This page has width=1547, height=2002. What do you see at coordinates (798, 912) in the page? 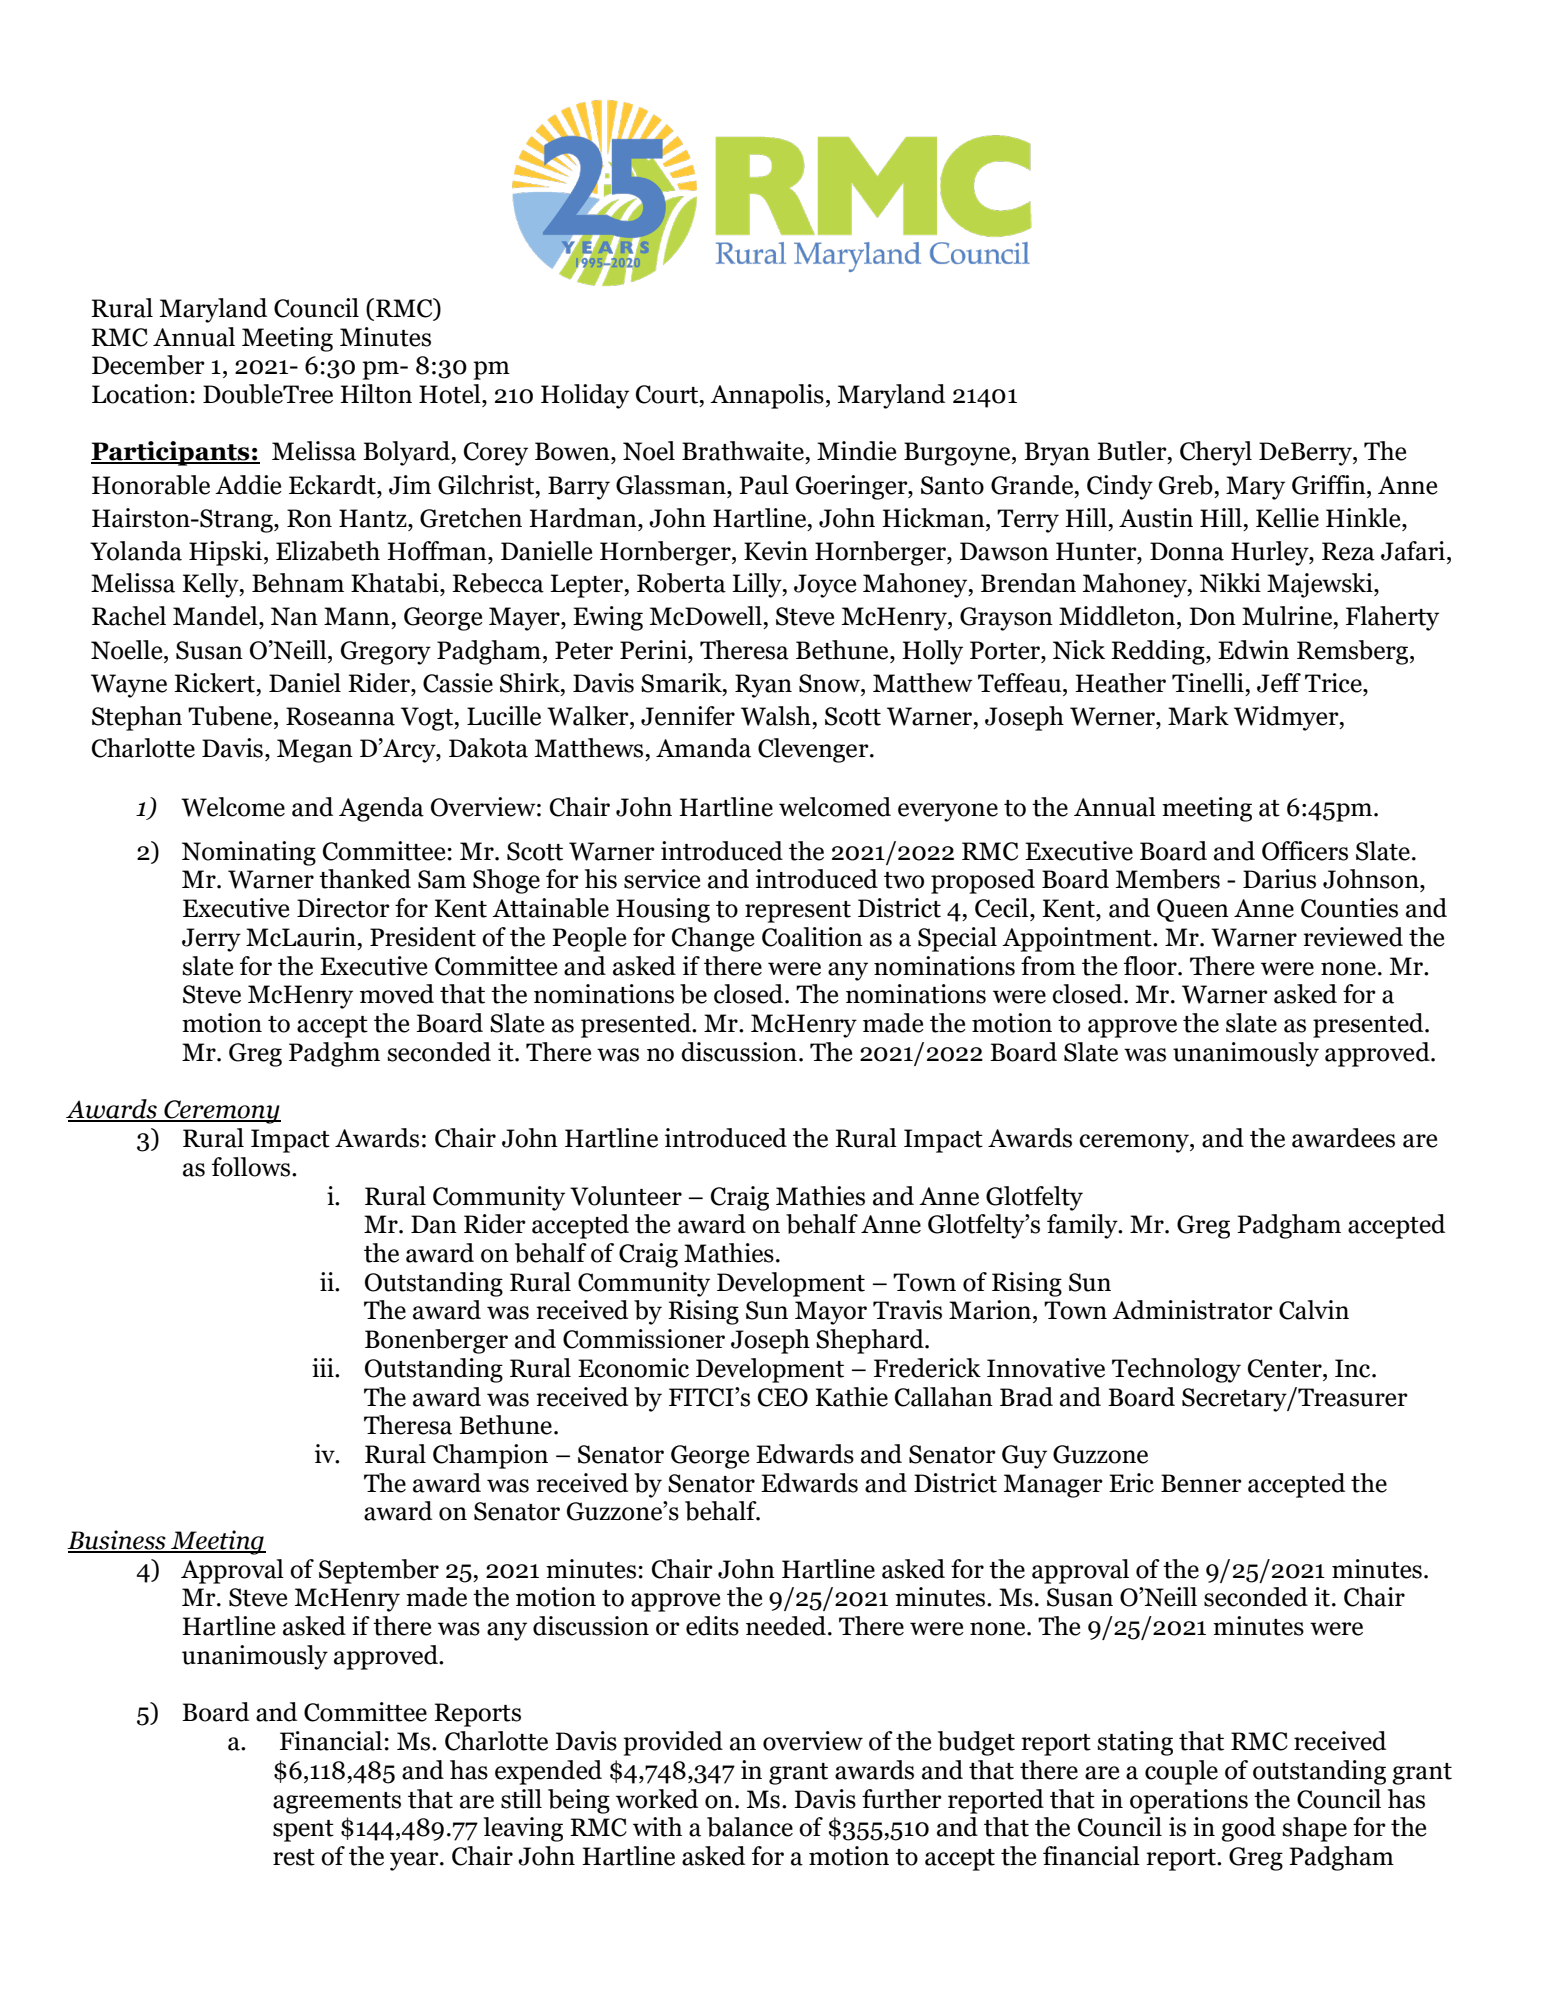
I see `represent` at bounding box center [798, 912].
